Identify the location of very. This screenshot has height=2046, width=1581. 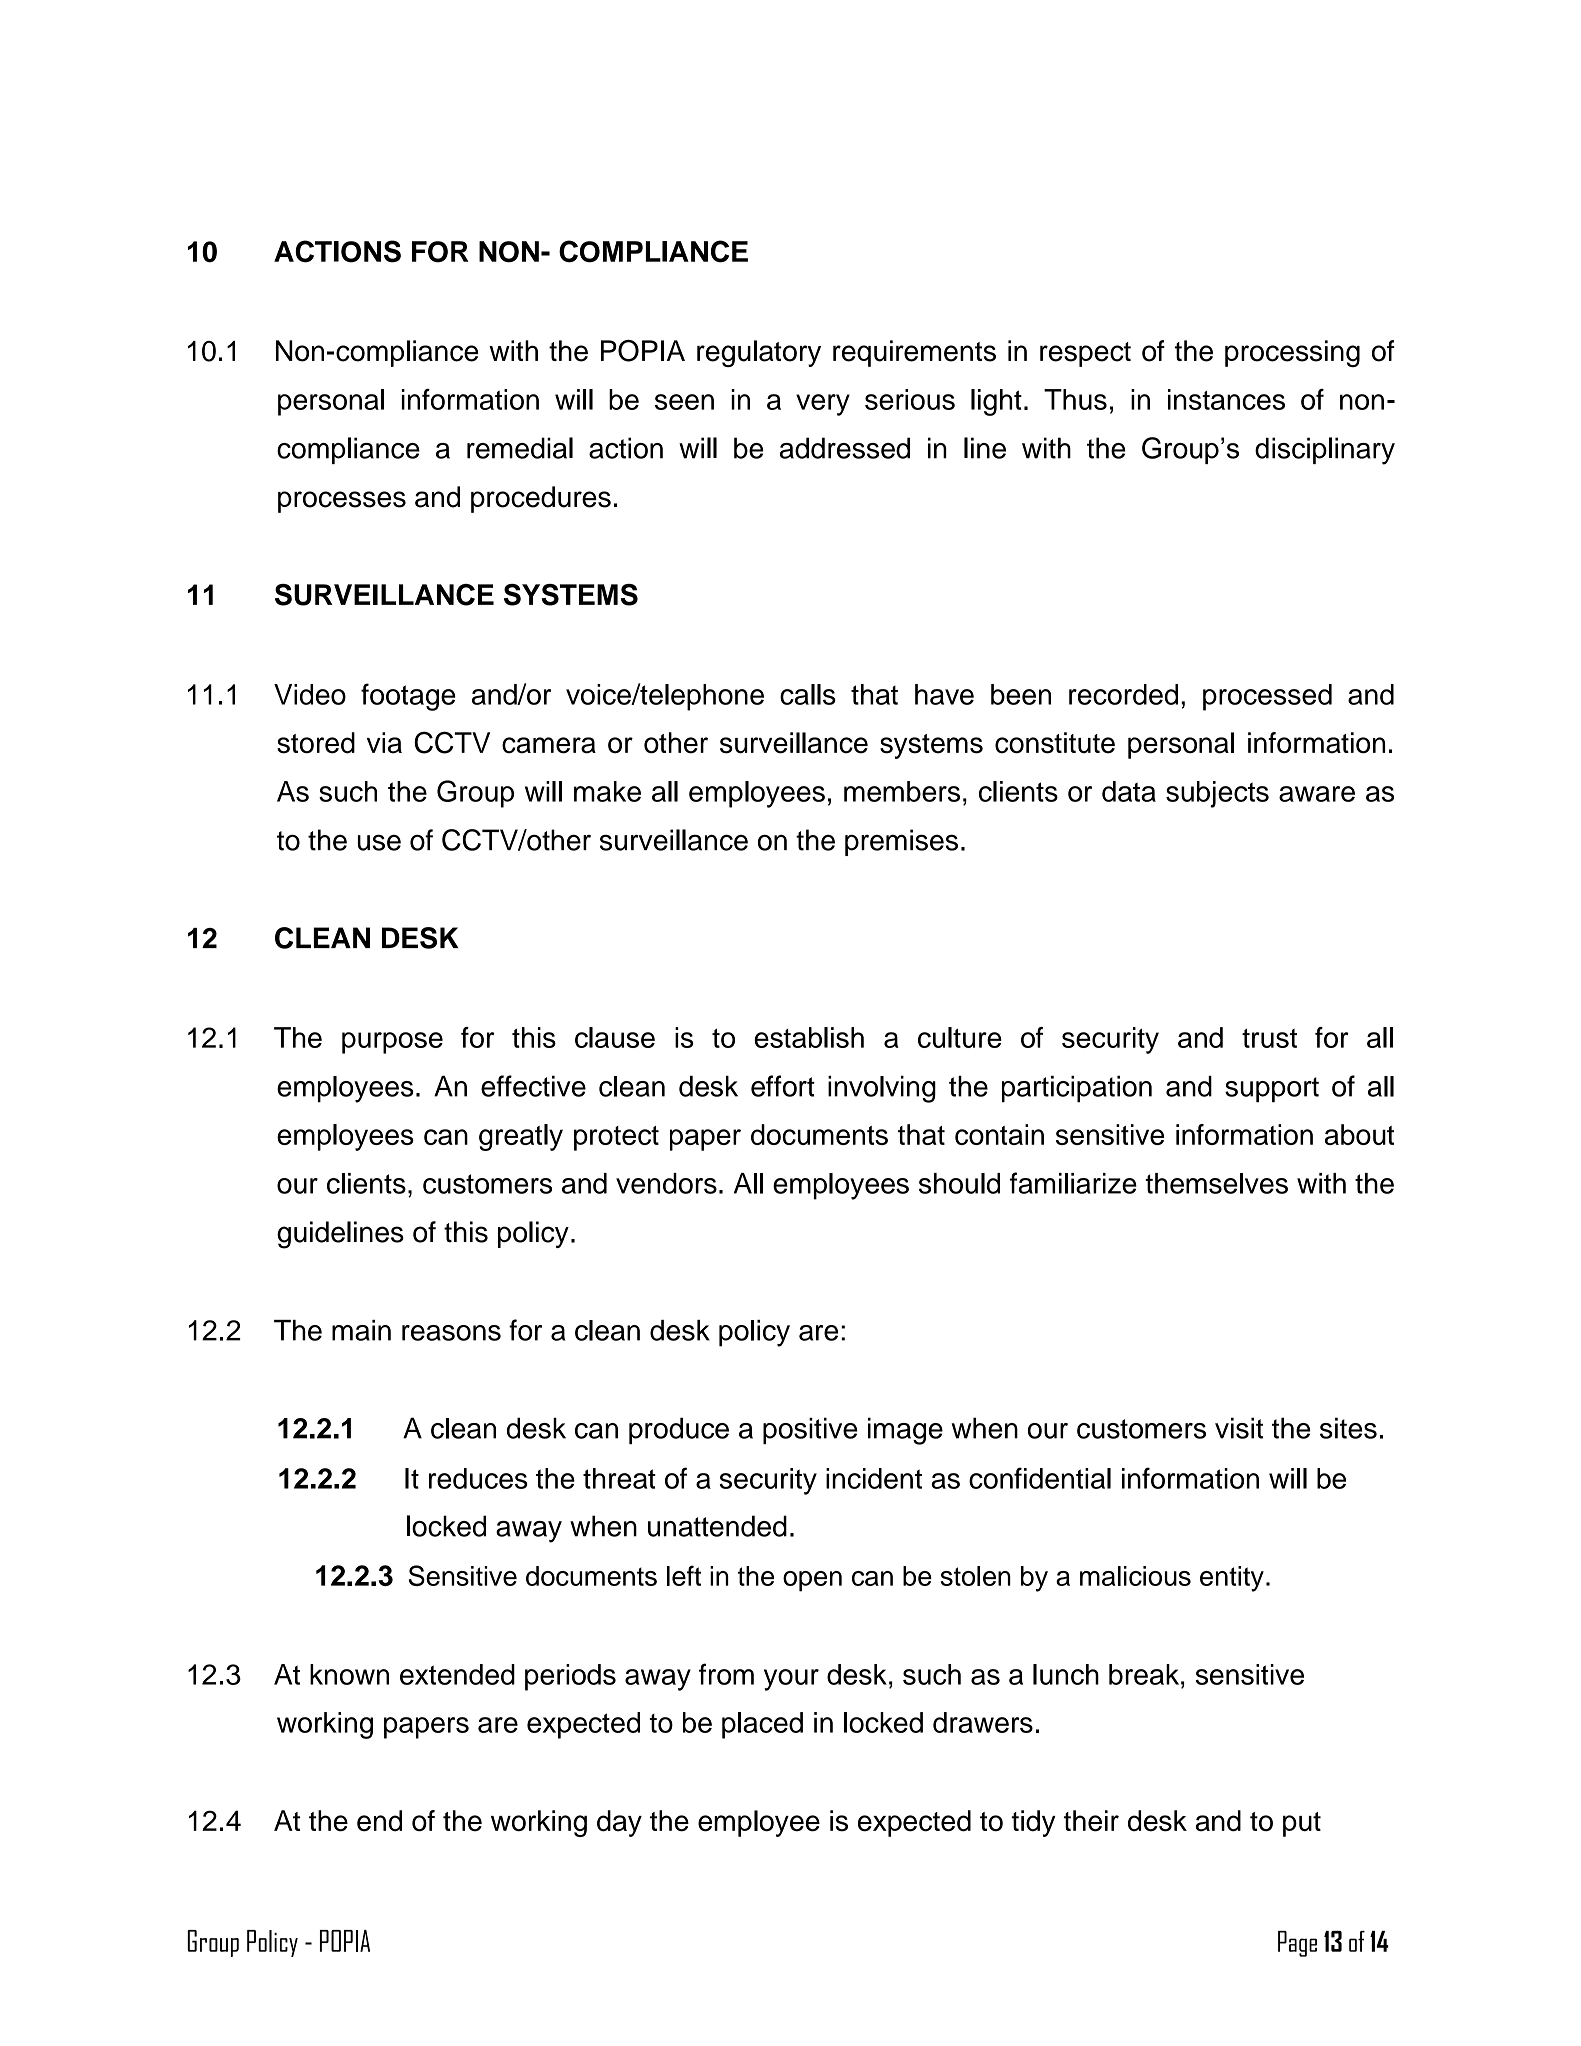
(823, 405).
